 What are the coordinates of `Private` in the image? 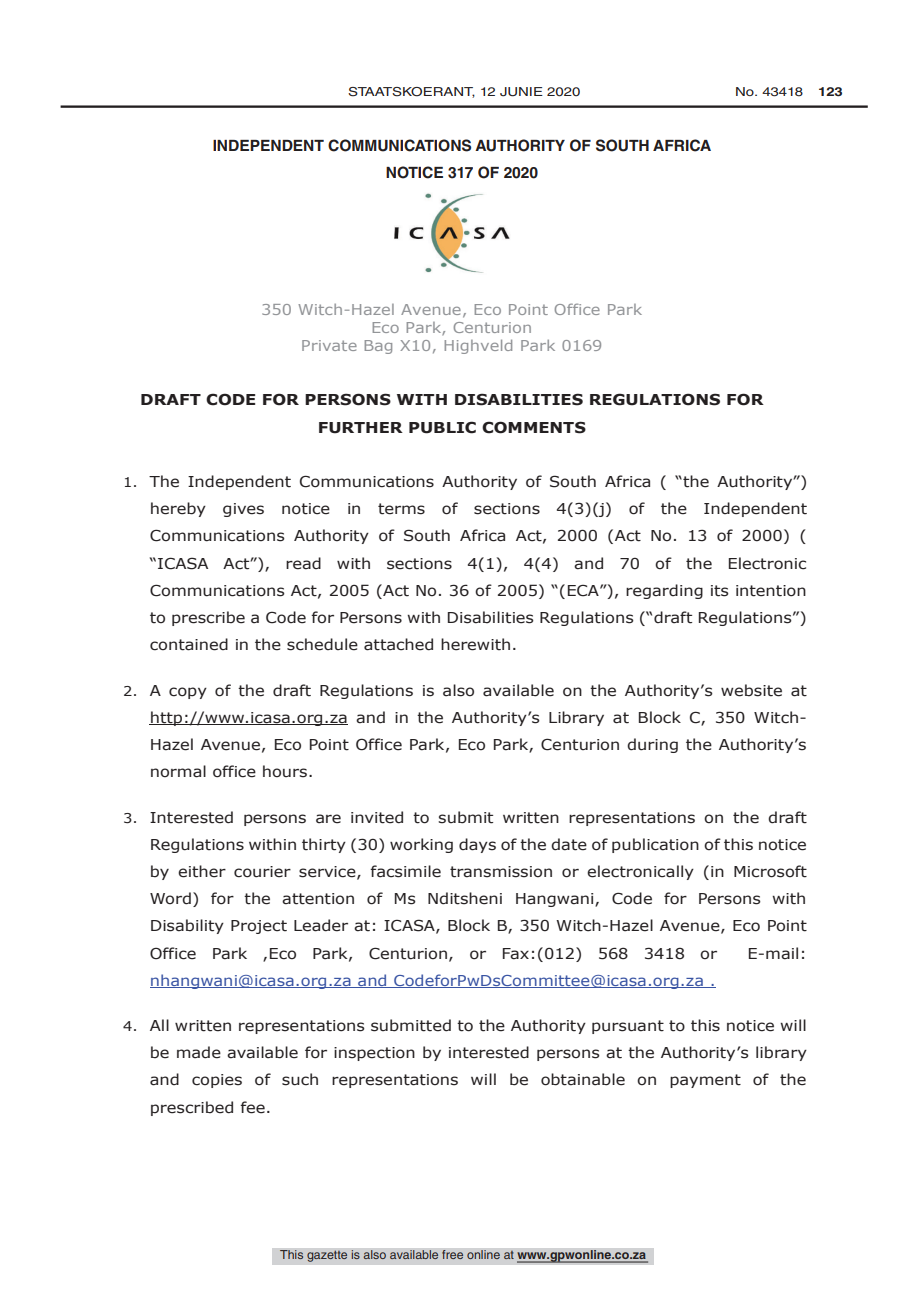 It's located at (329, 345).
